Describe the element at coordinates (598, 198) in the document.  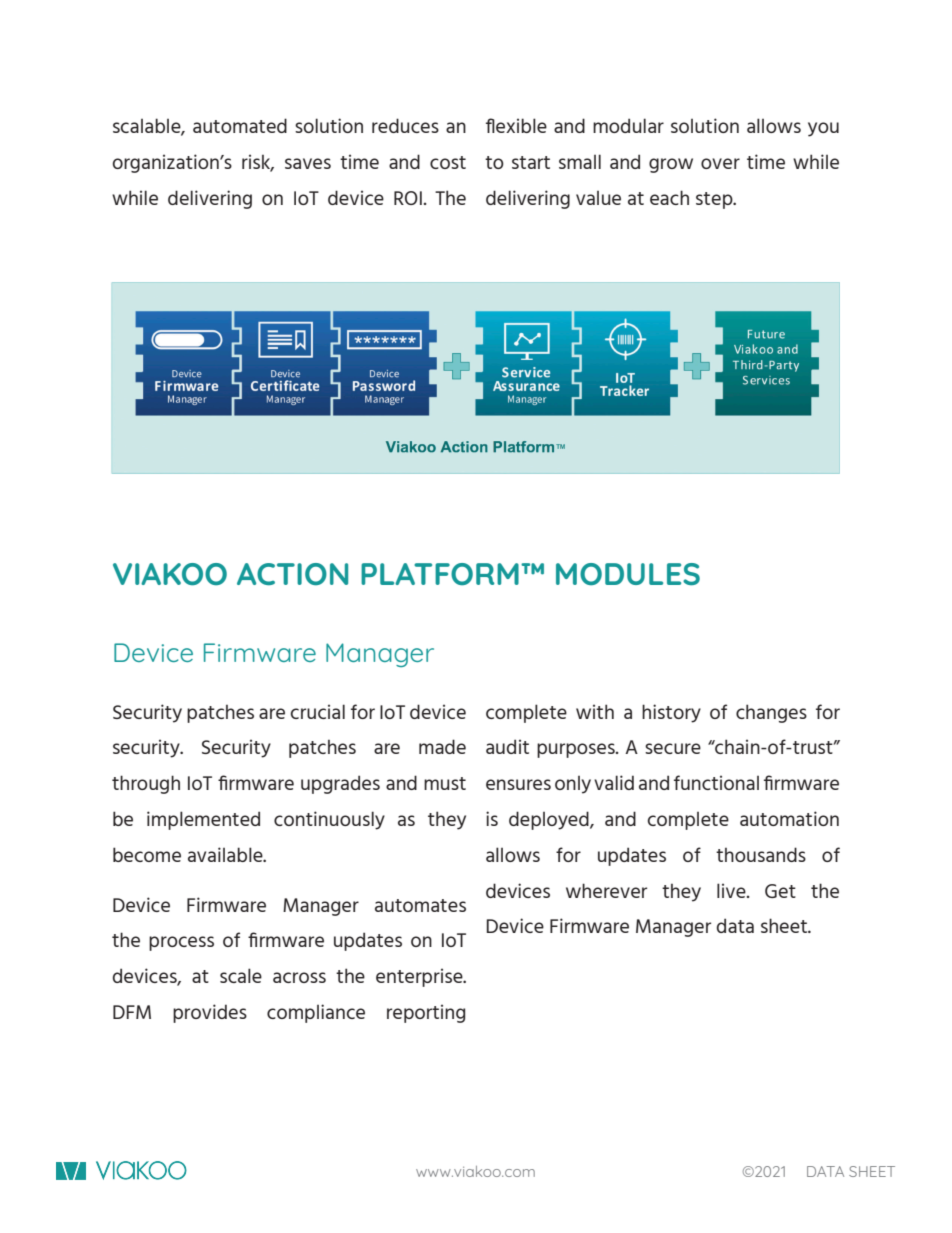
I see `value` at that location.
